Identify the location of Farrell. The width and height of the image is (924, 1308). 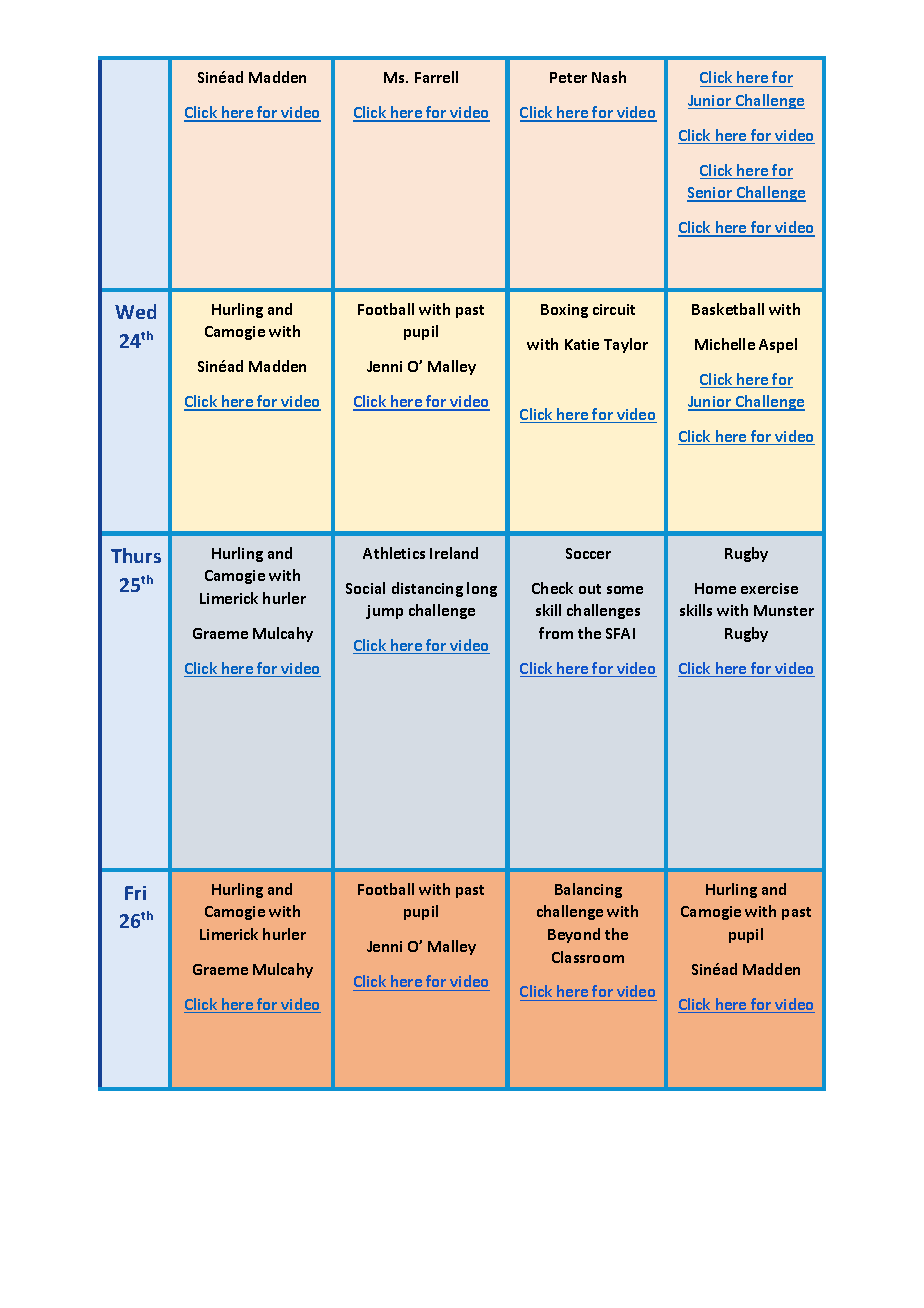
(436, 77).
